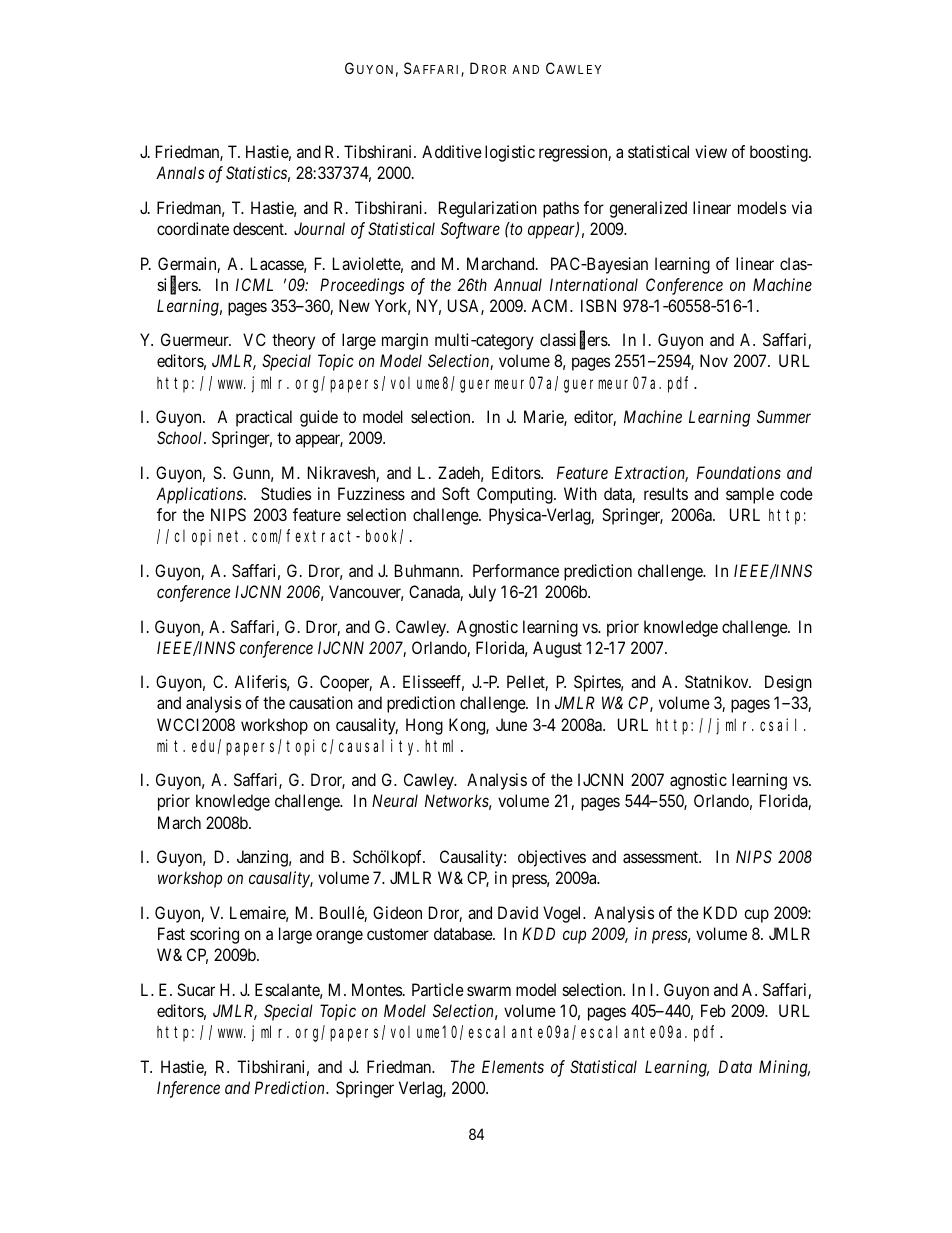 The height and width of the screenshot is (1233, 952). What do you see at coordinates (482, 593) in the screenshot?
I see `July` at bounding box center [482, 593].
